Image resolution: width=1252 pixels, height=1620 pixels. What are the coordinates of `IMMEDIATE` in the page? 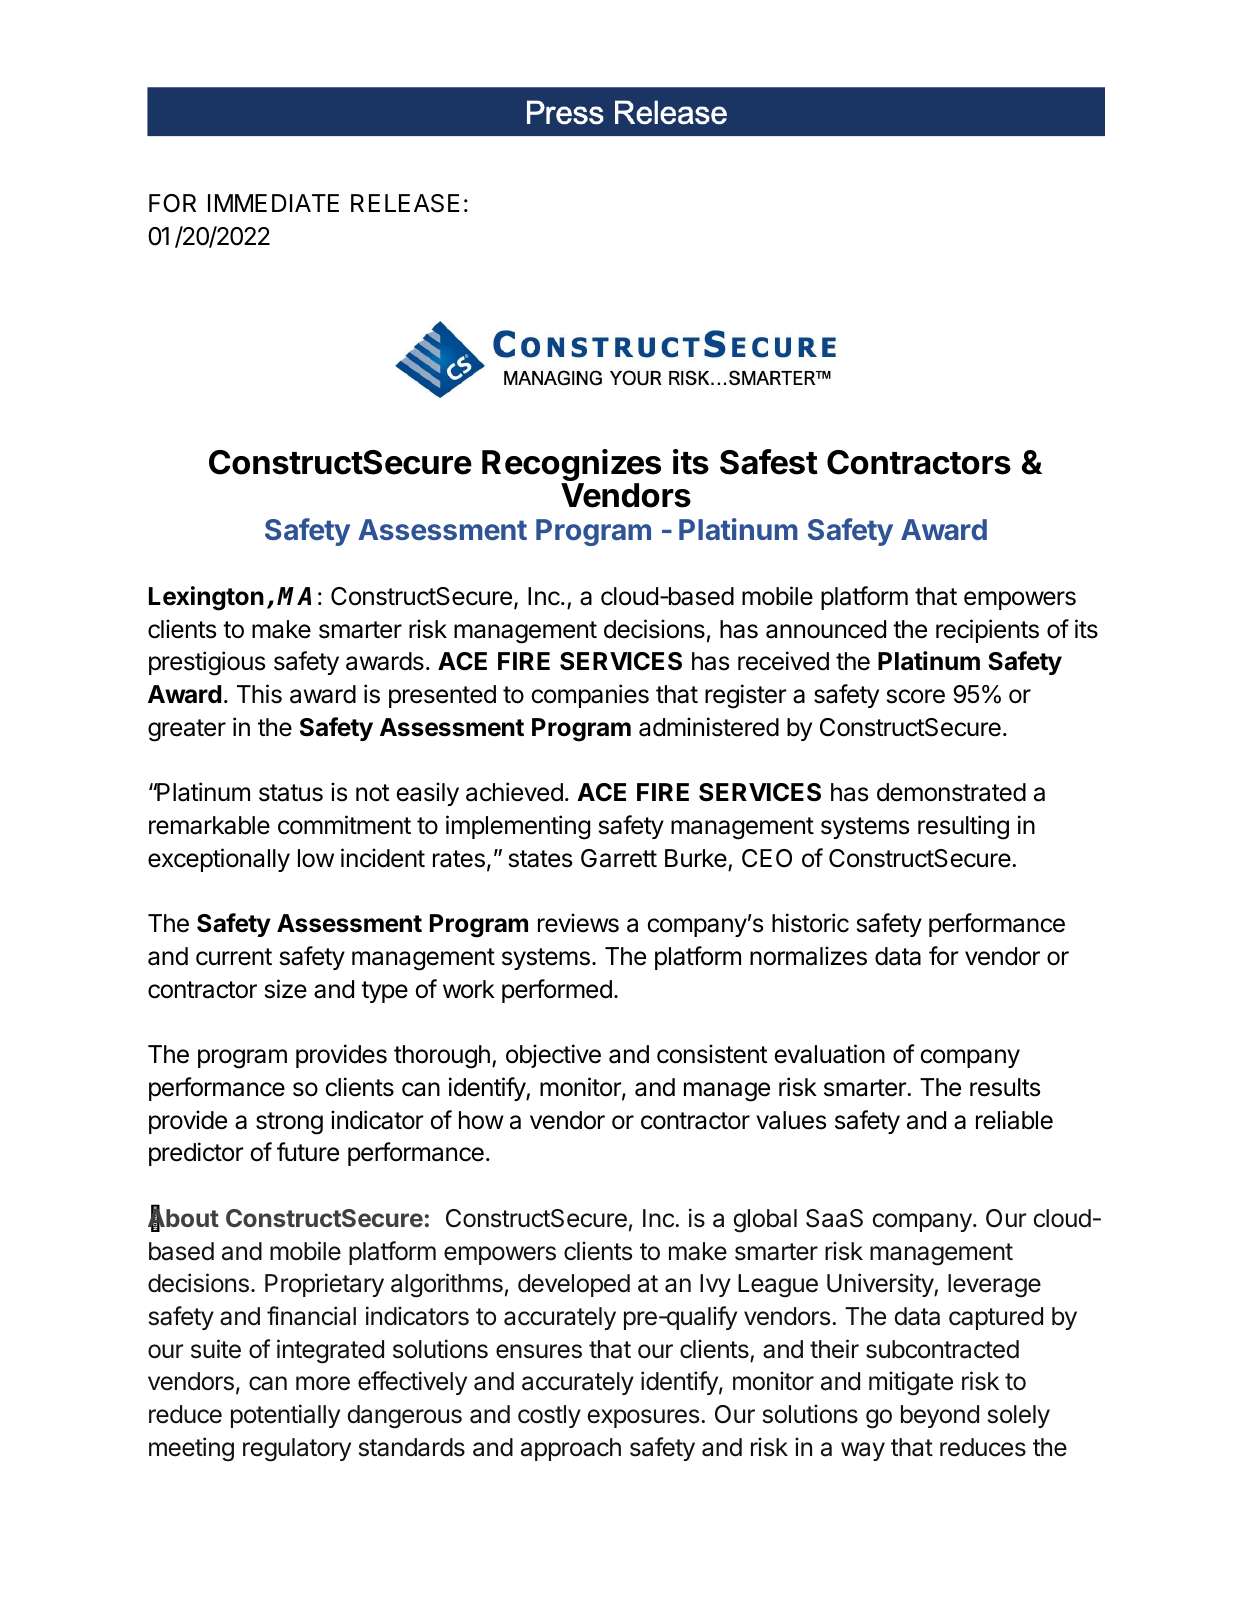 It's located at (273, 203).
